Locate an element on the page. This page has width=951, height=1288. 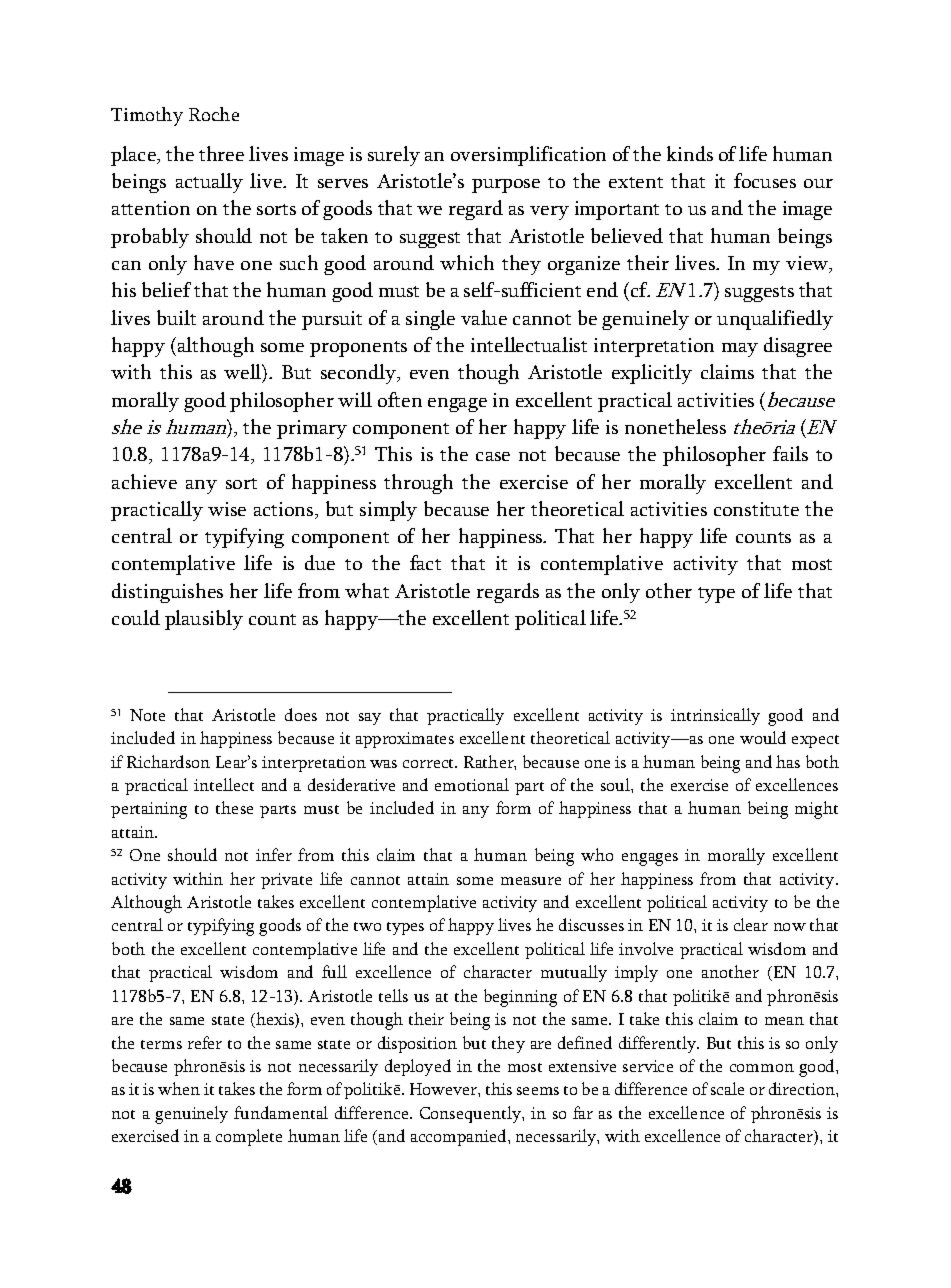
plausibly is located at coordinates (204, 620).
